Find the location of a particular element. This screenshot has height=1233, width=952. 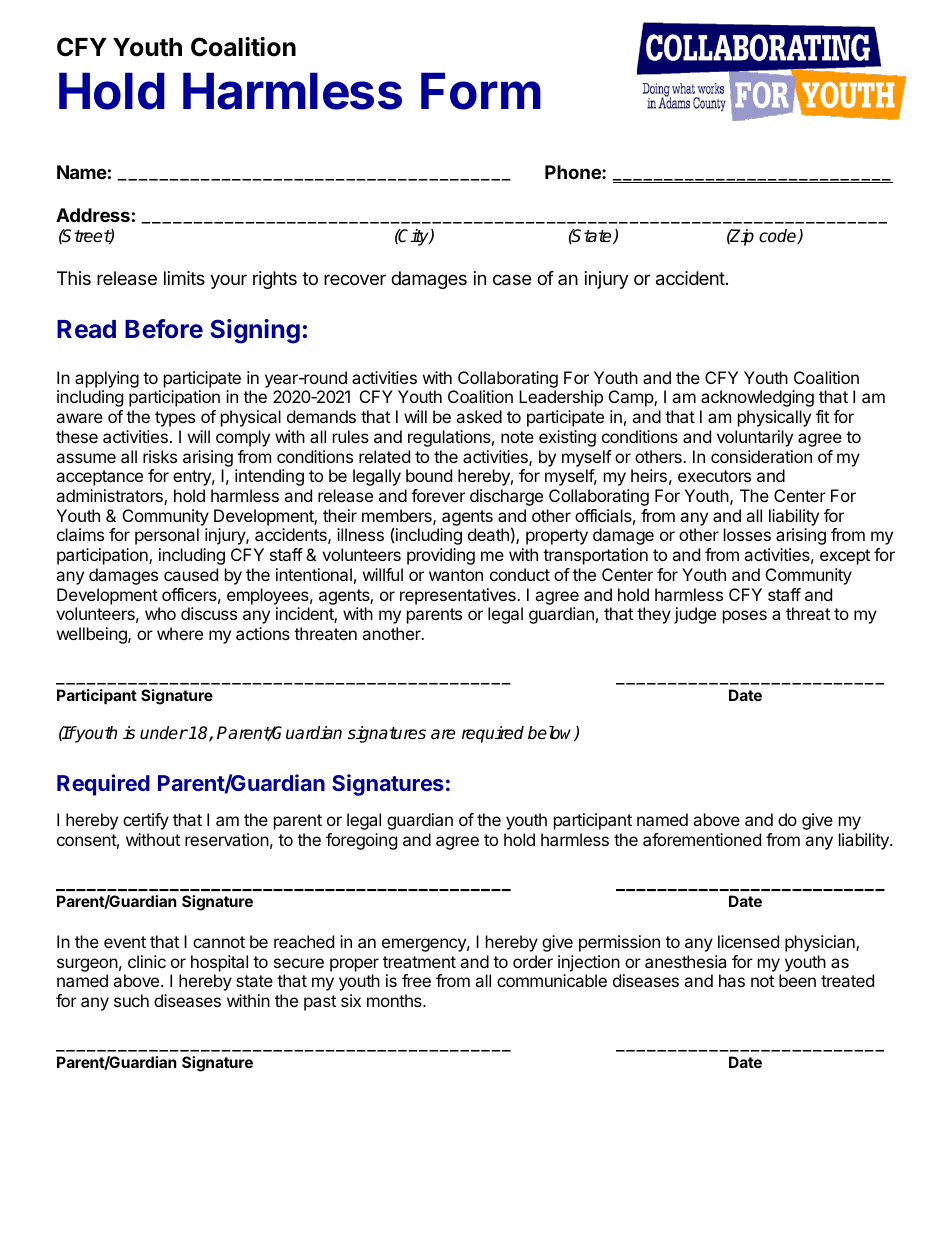

Address is located at coordinates (93, 215).
